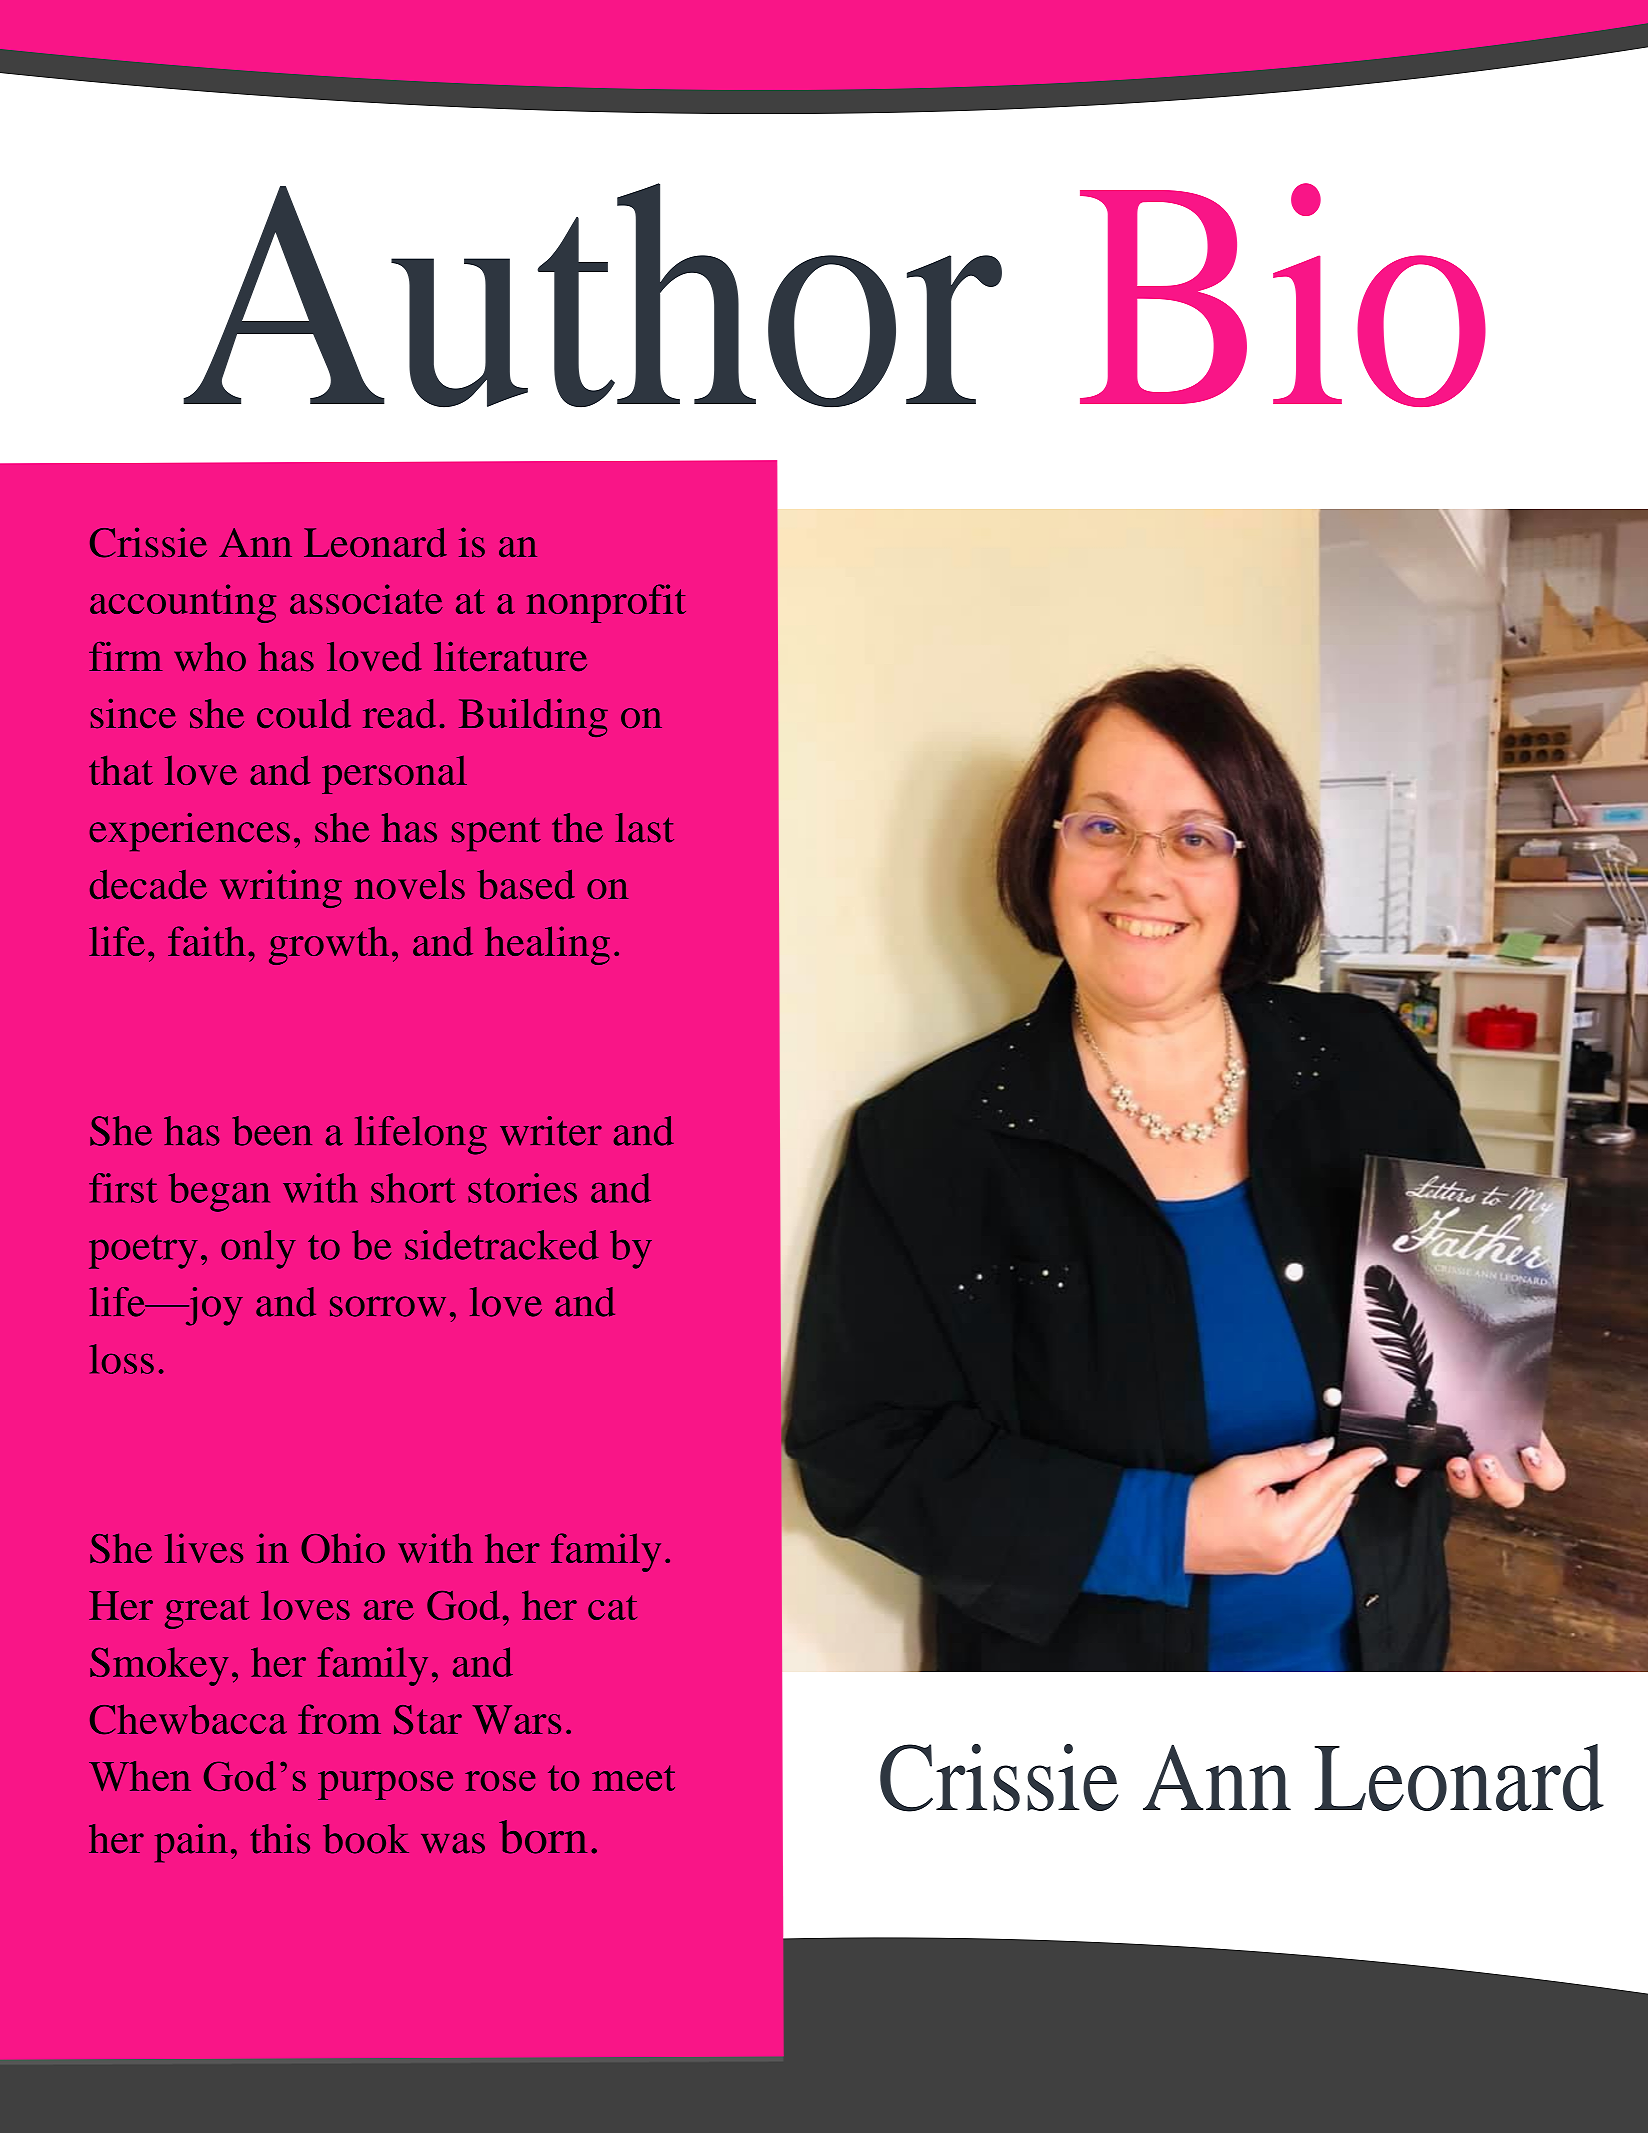 The width and height of the image is (1648, 2133). What do you see at coordinates (280, 1839) in the image?
I see `this` at bounding box center [280, 1839].
